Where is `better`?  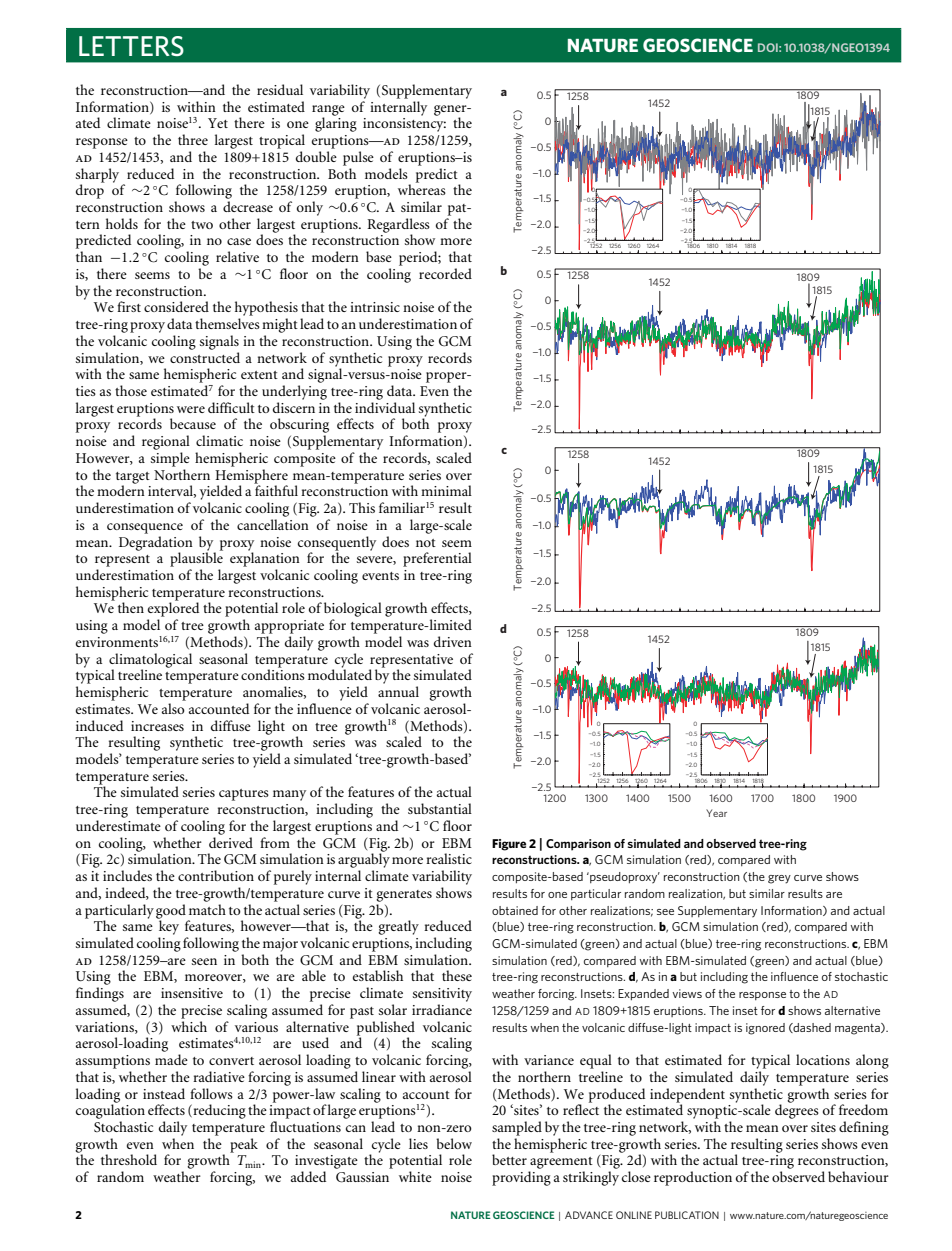 better is located at coordinates (509, 1159).
